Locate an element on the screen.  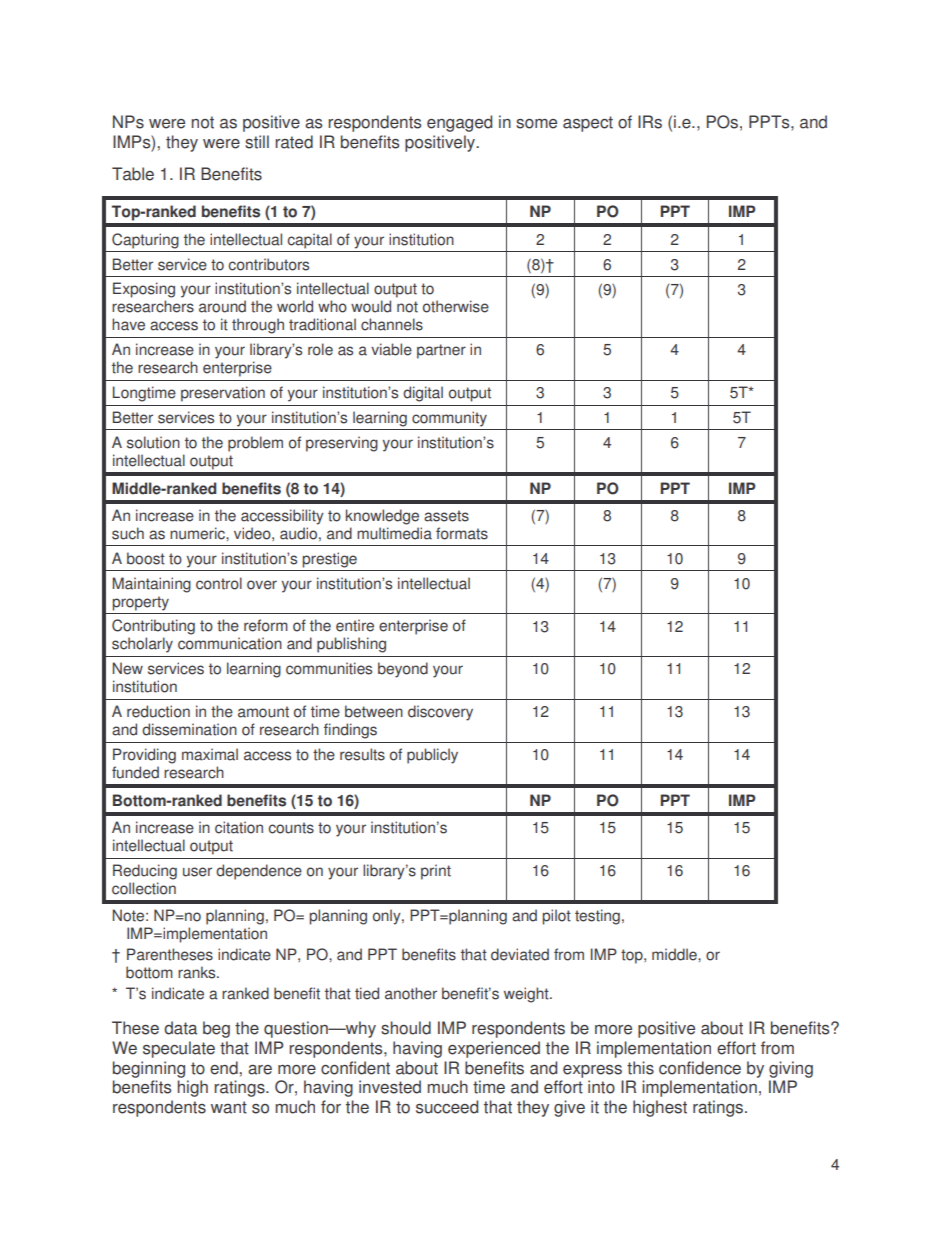
still is located at coordinates (257, 142).
